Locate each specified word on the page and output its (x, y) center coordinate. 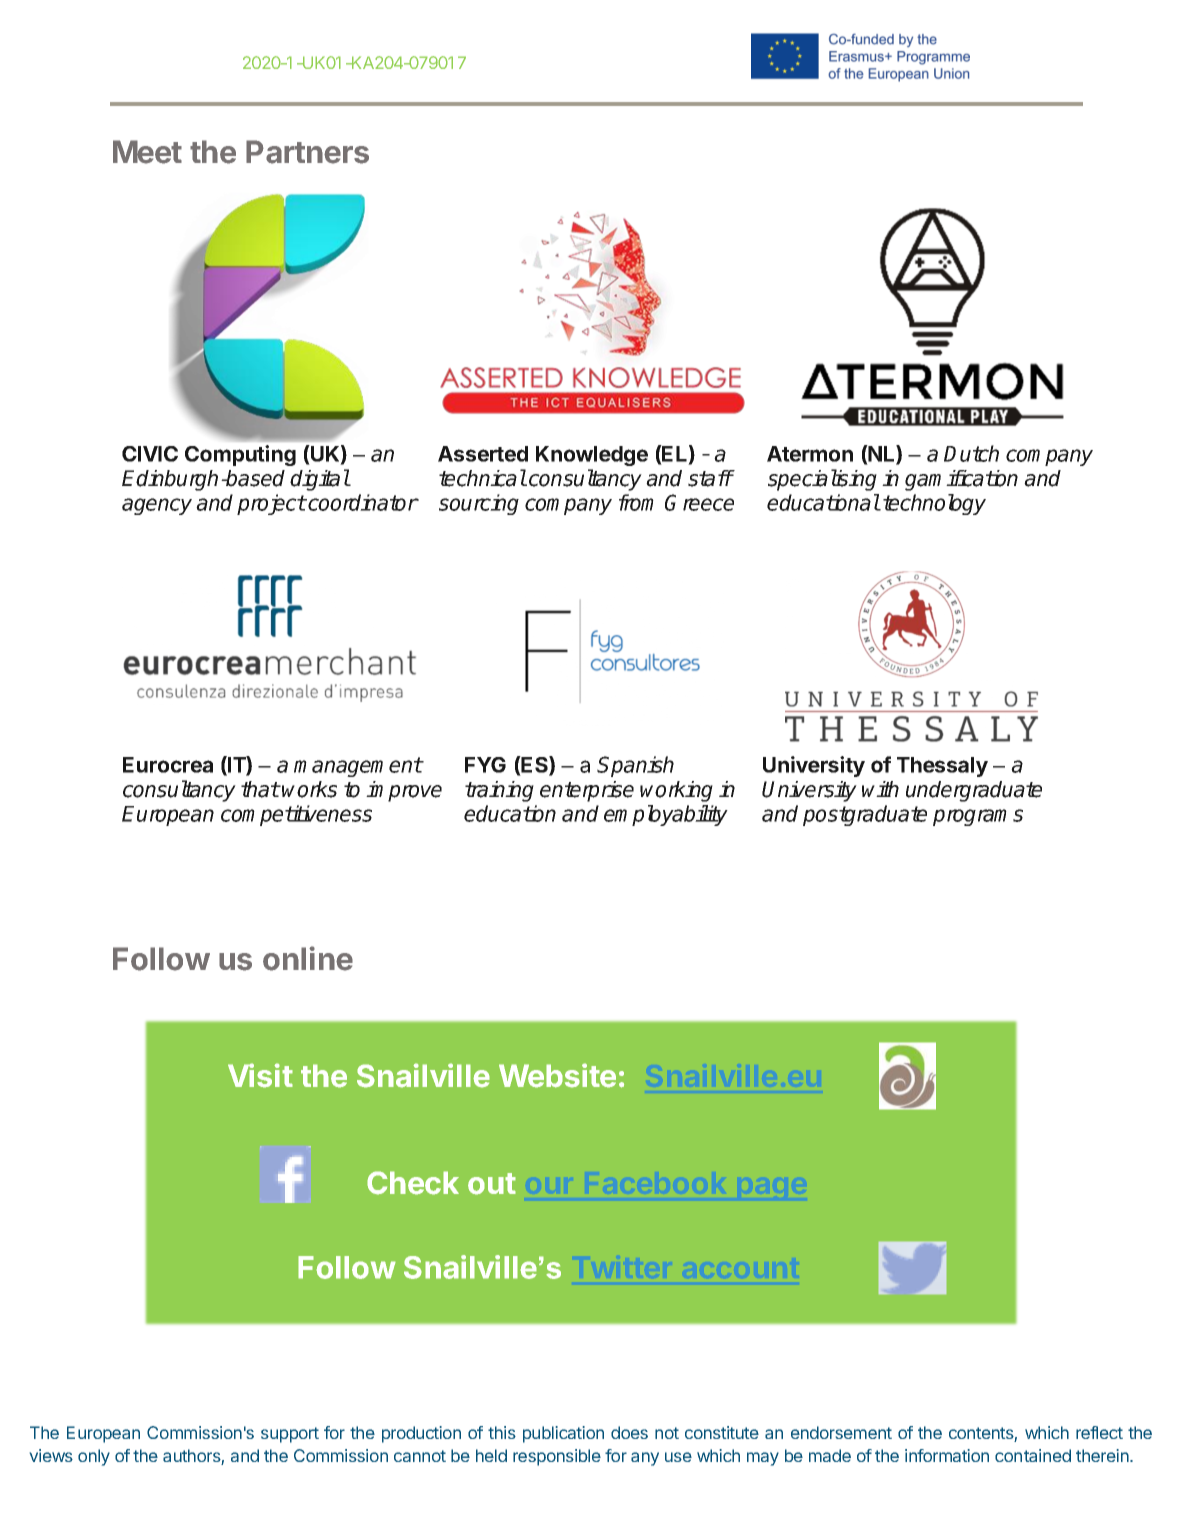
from (636, 502)
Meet (147, 152)
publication (563, 1434)
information (947, 1455)
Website (557, 1075)
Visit (260, 1075)
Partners (307, 152)
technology (934, 504)
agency (157, 506)
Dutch (971, 453)
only (94, 1457)
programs (978, 817)
